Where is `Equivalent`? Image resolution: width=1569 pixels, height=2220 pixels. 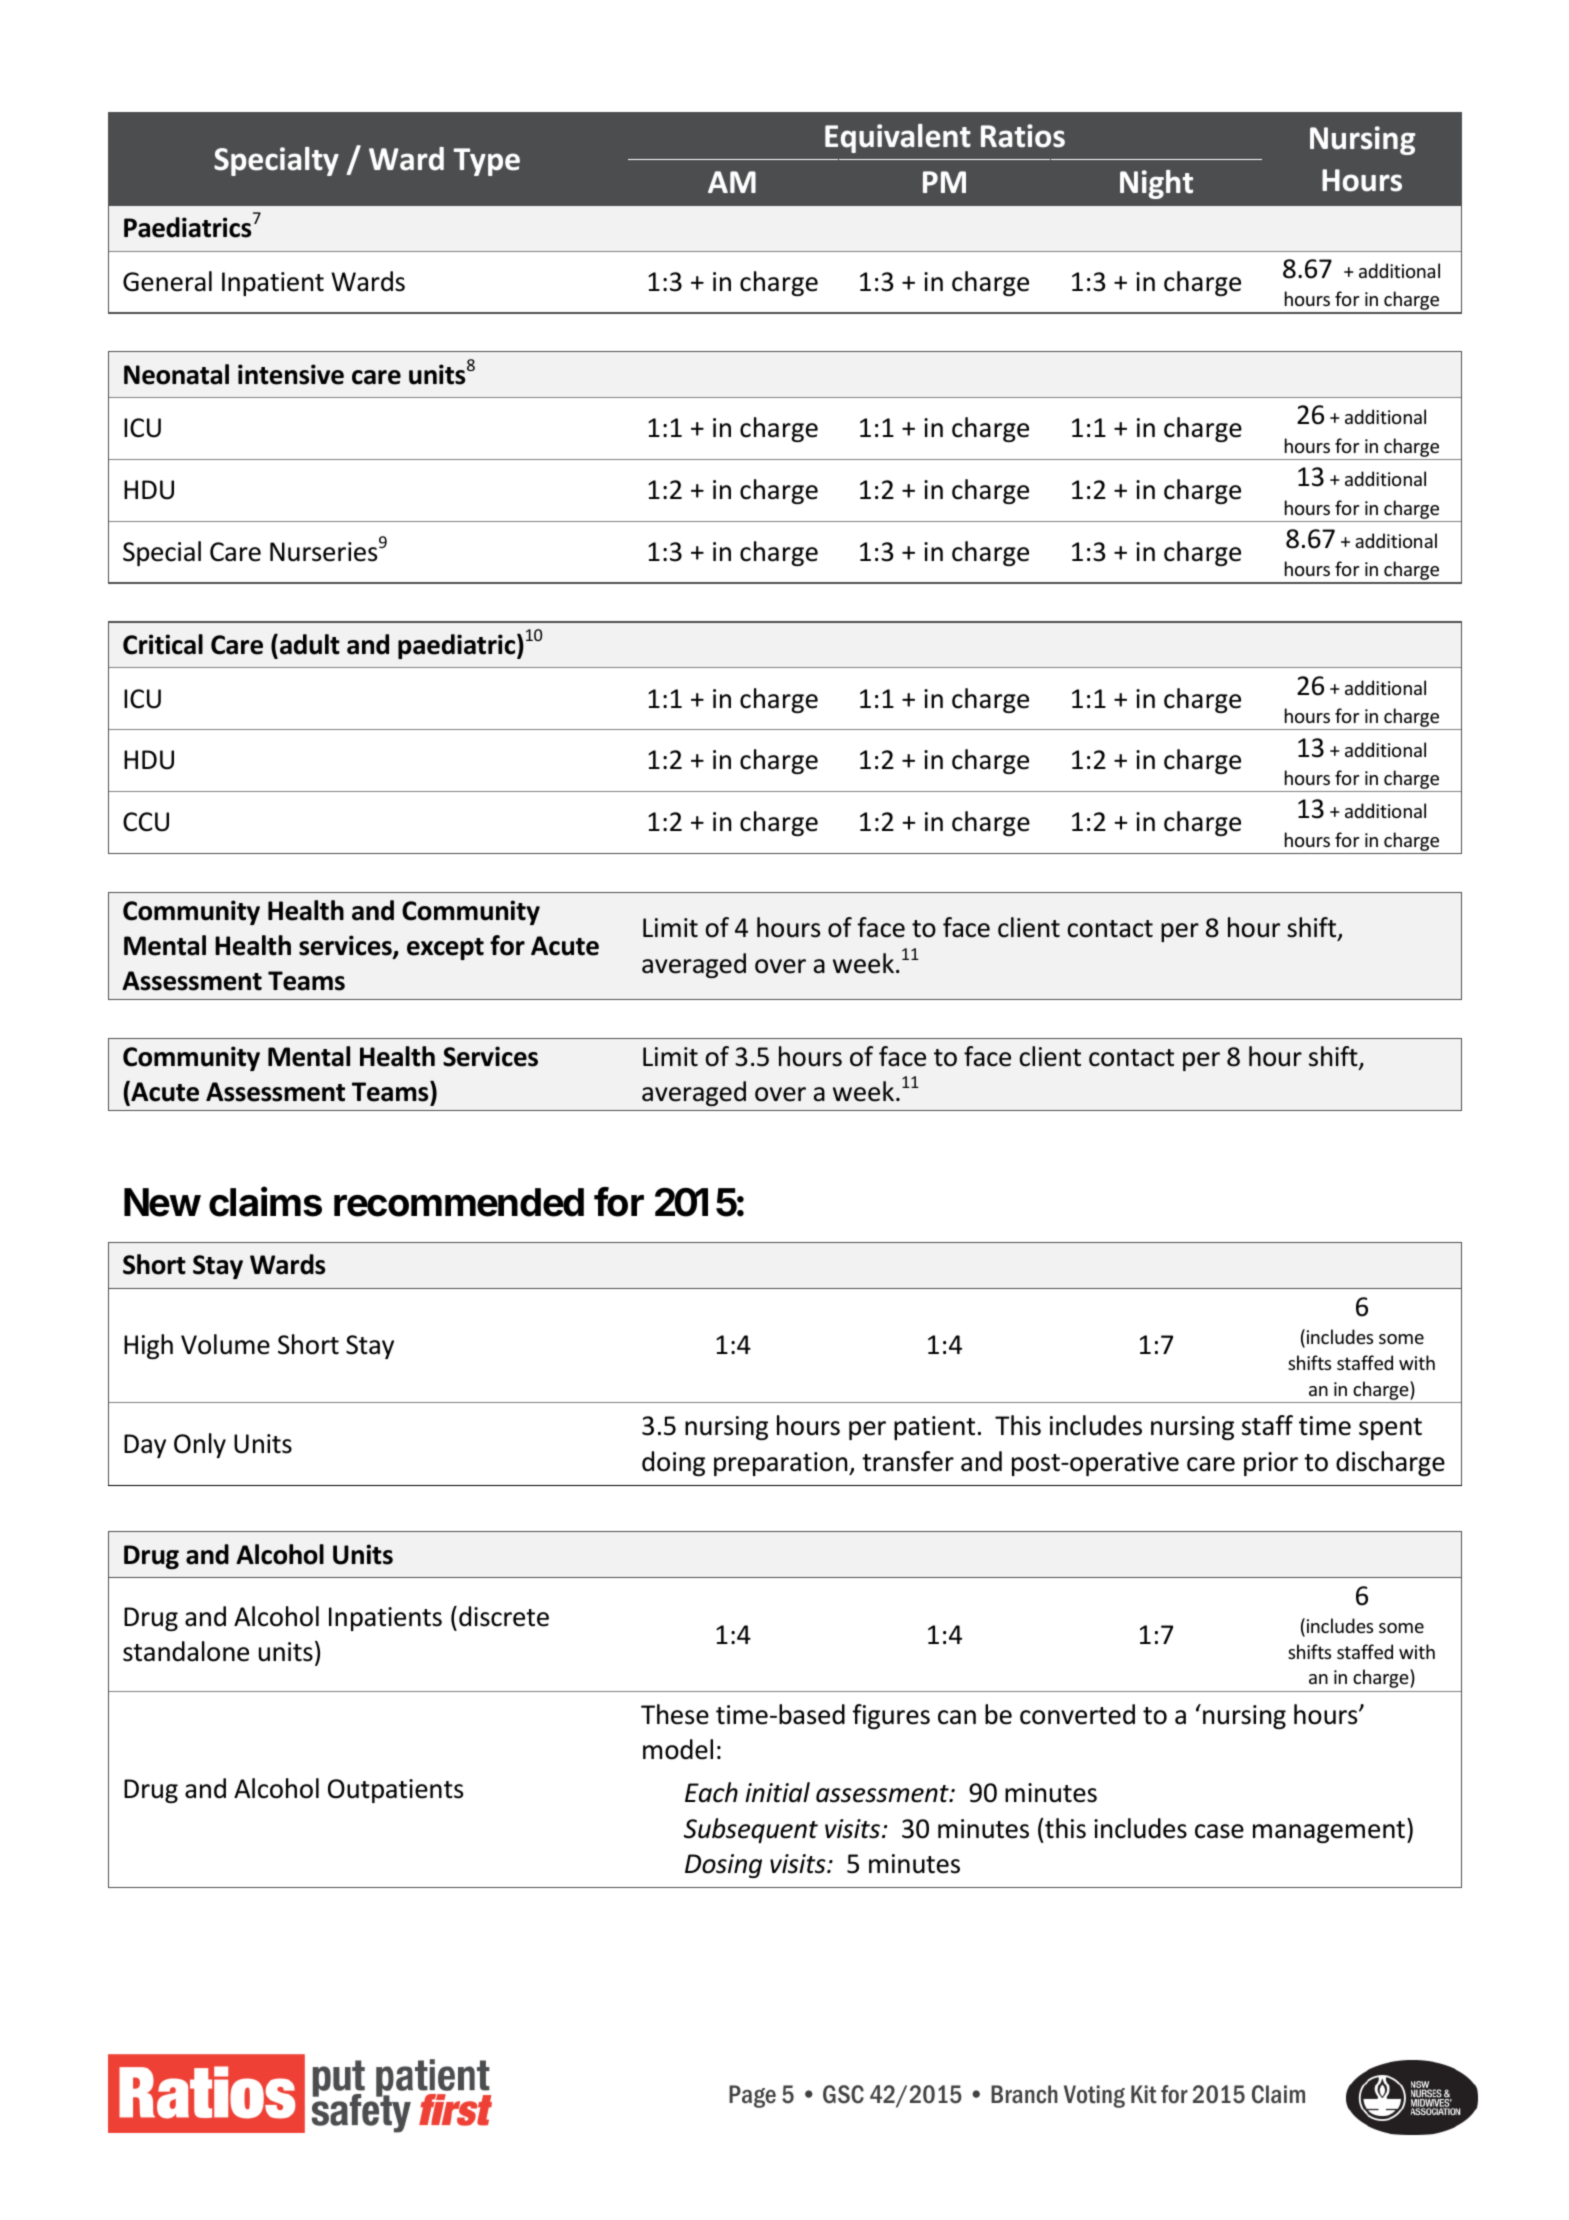
Equivalent is located at coordinates (898, 138).
